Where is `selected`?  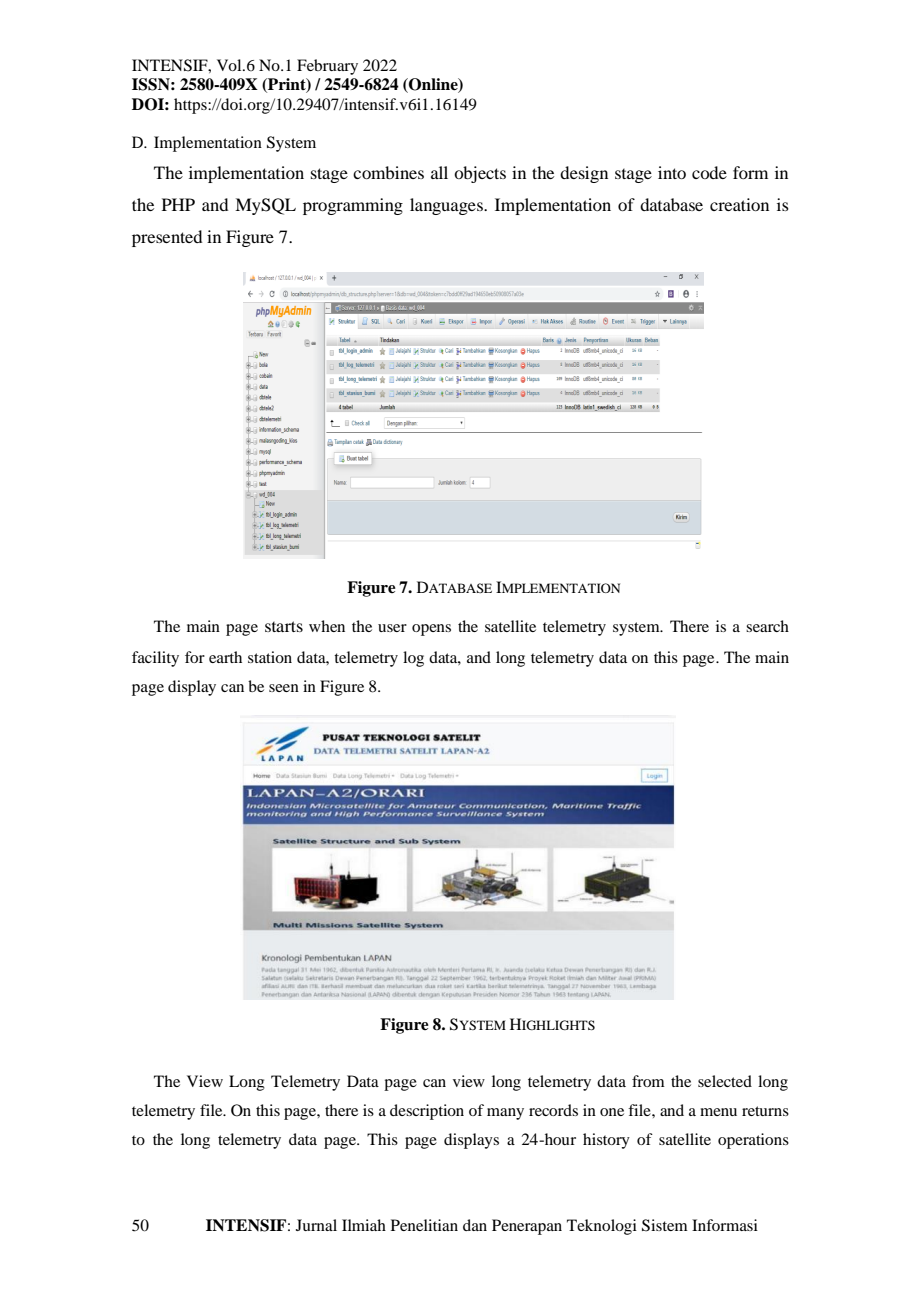
selected is located at coordinates (725, 1081).
